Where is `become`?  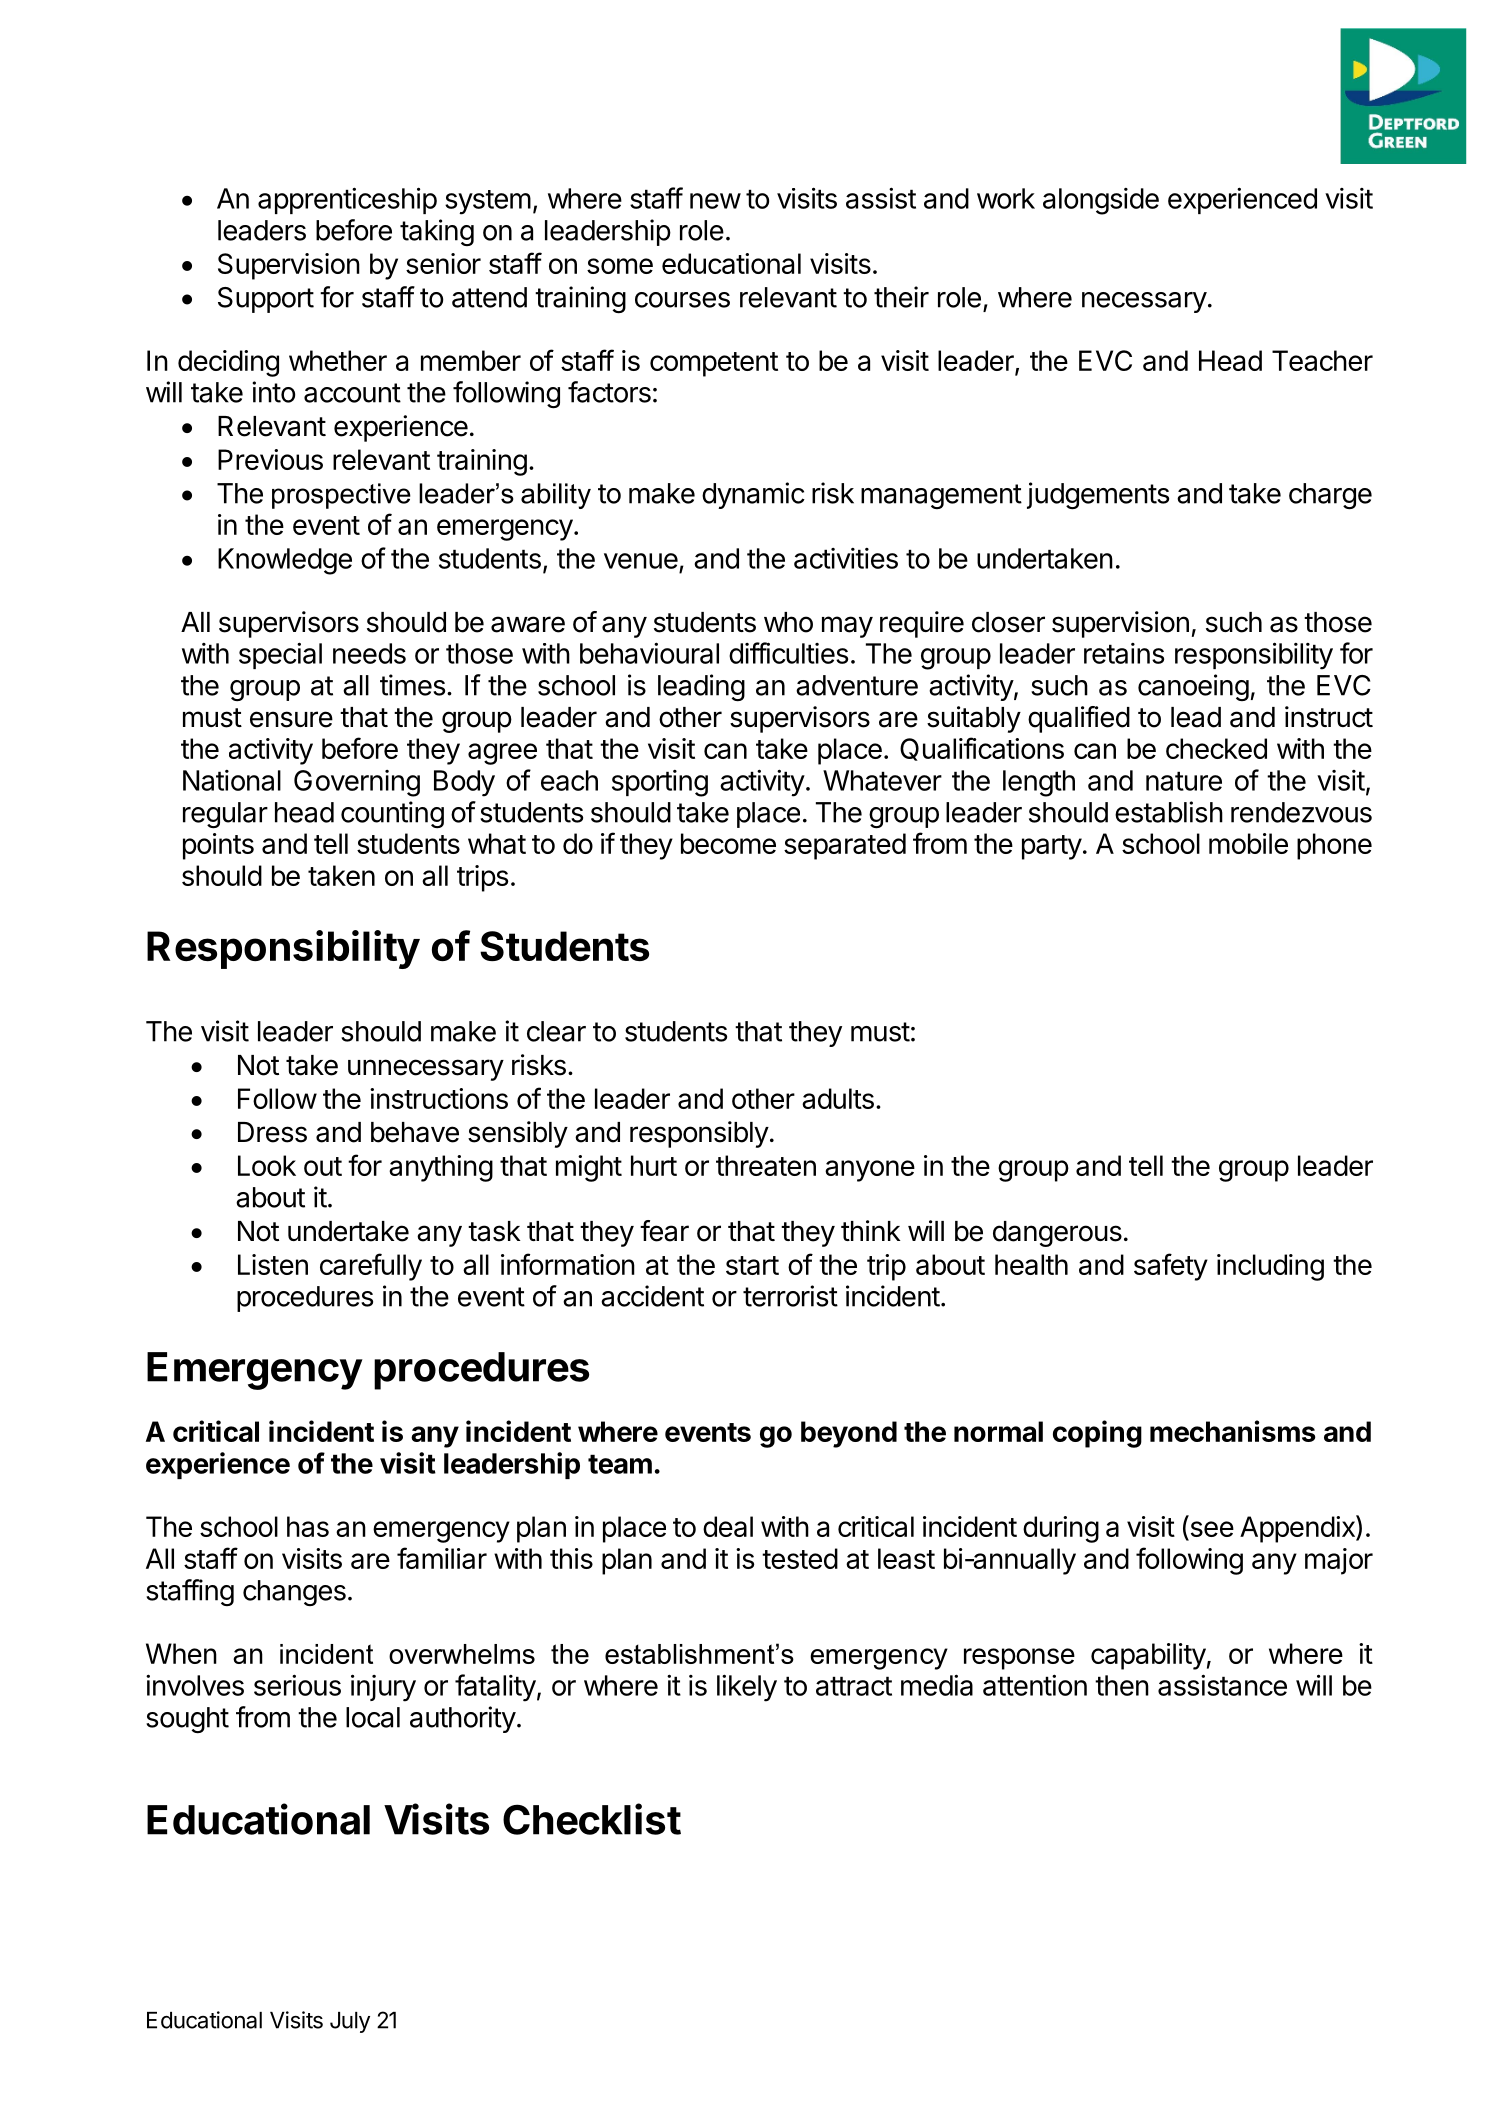
become is located at coordinates (728, 843).
